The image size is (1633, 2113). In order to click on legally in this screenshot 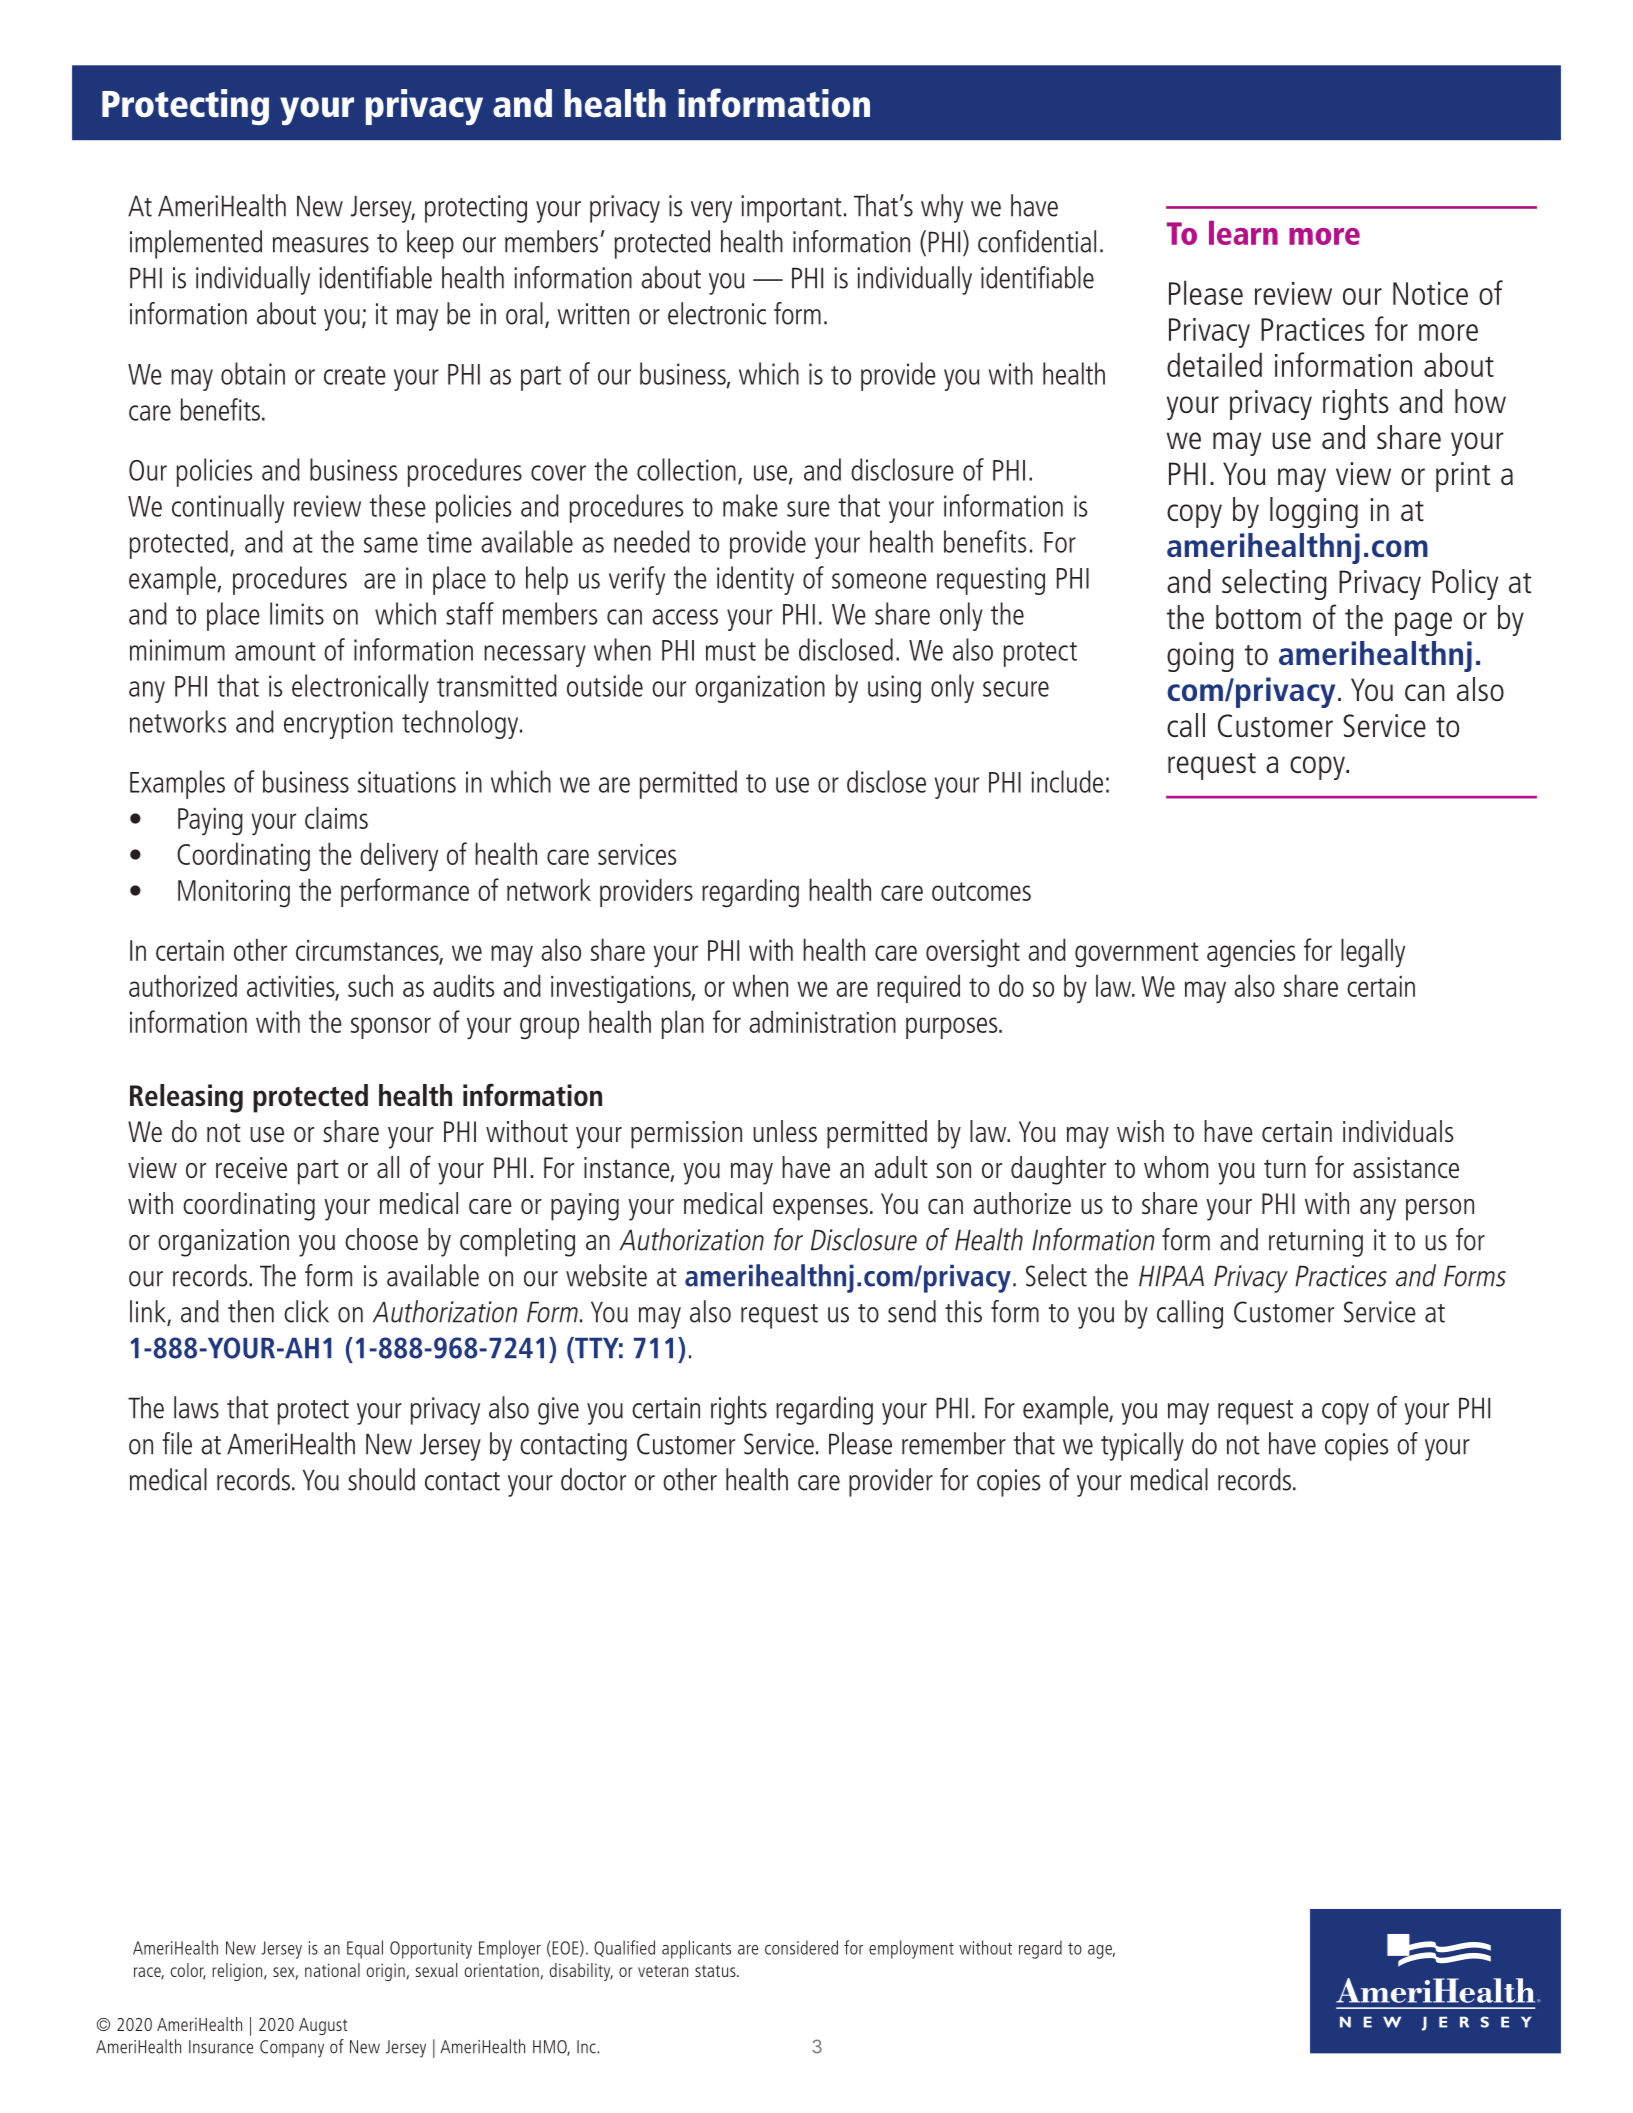, I will do `click(1373, 953)`.
